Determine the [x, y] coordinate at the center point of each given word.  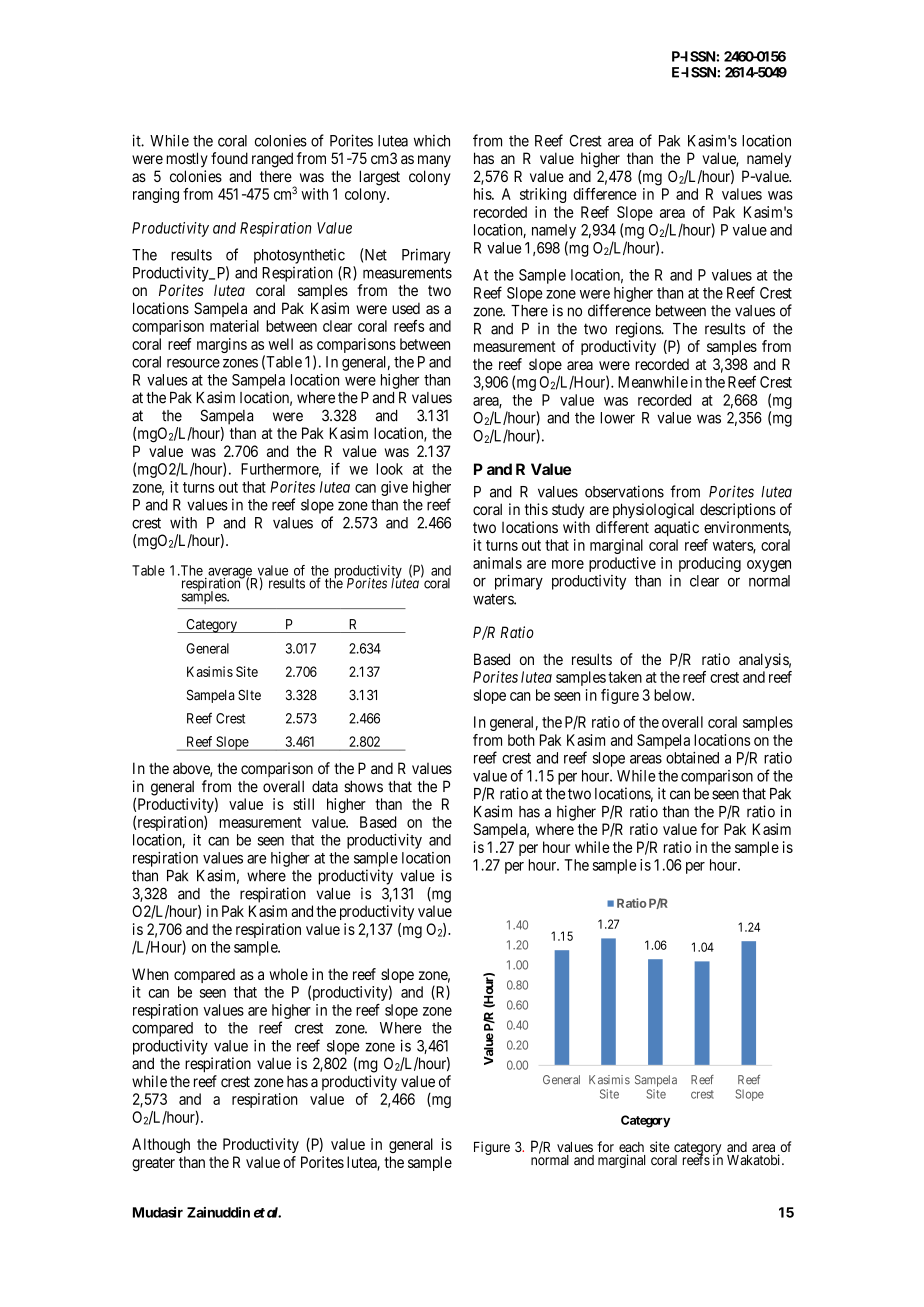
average [230, 574]
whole [288, 974]
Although [161, 1145]
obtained [692, 758]
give [394, 488]
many [434, 161]
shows [363, 786]
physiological [653, 511]
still [303, 804]
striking [543, 195]
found [229, 158]
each [631, 1148]
